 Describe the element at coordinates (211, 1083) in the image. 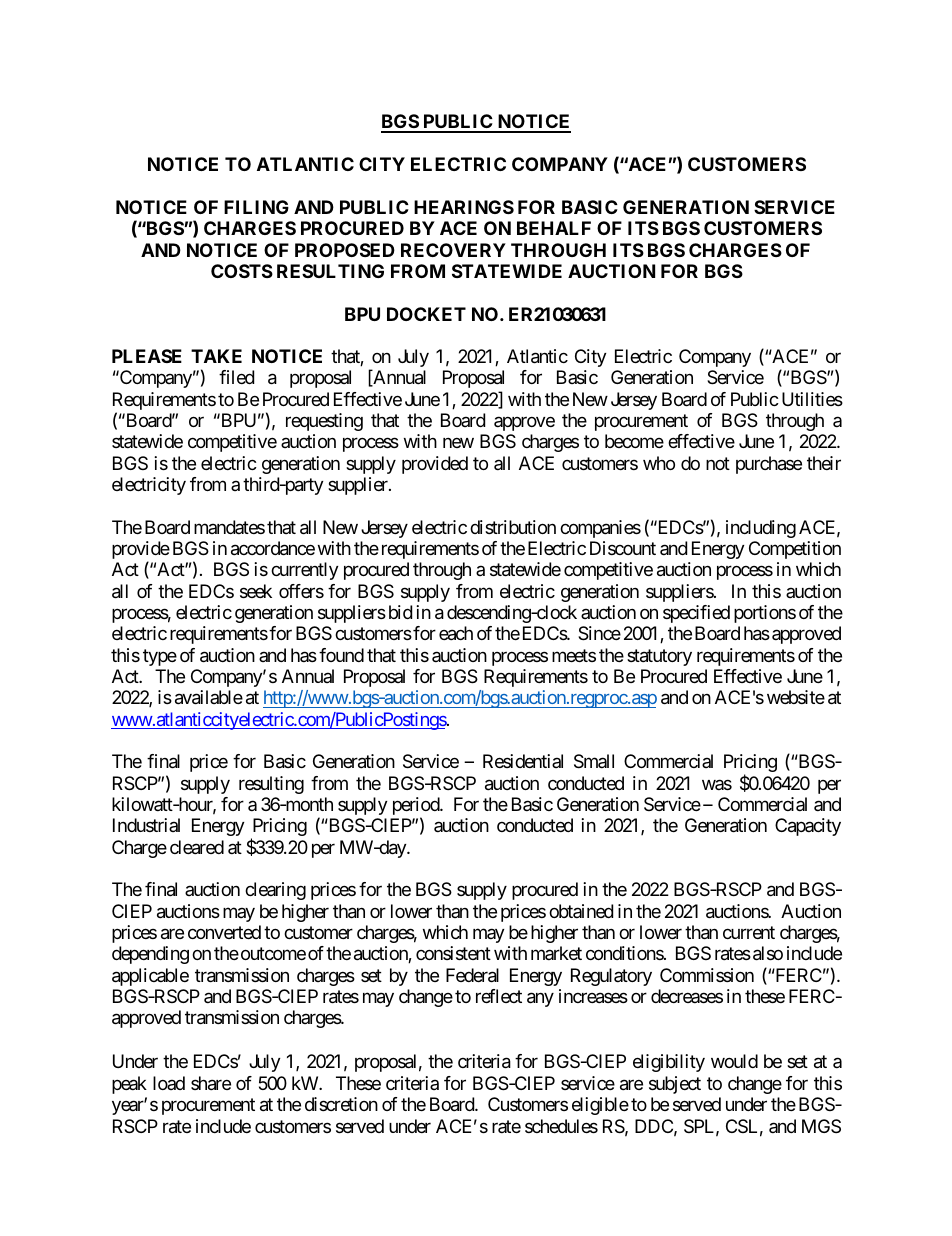

I see `share` at that location.
